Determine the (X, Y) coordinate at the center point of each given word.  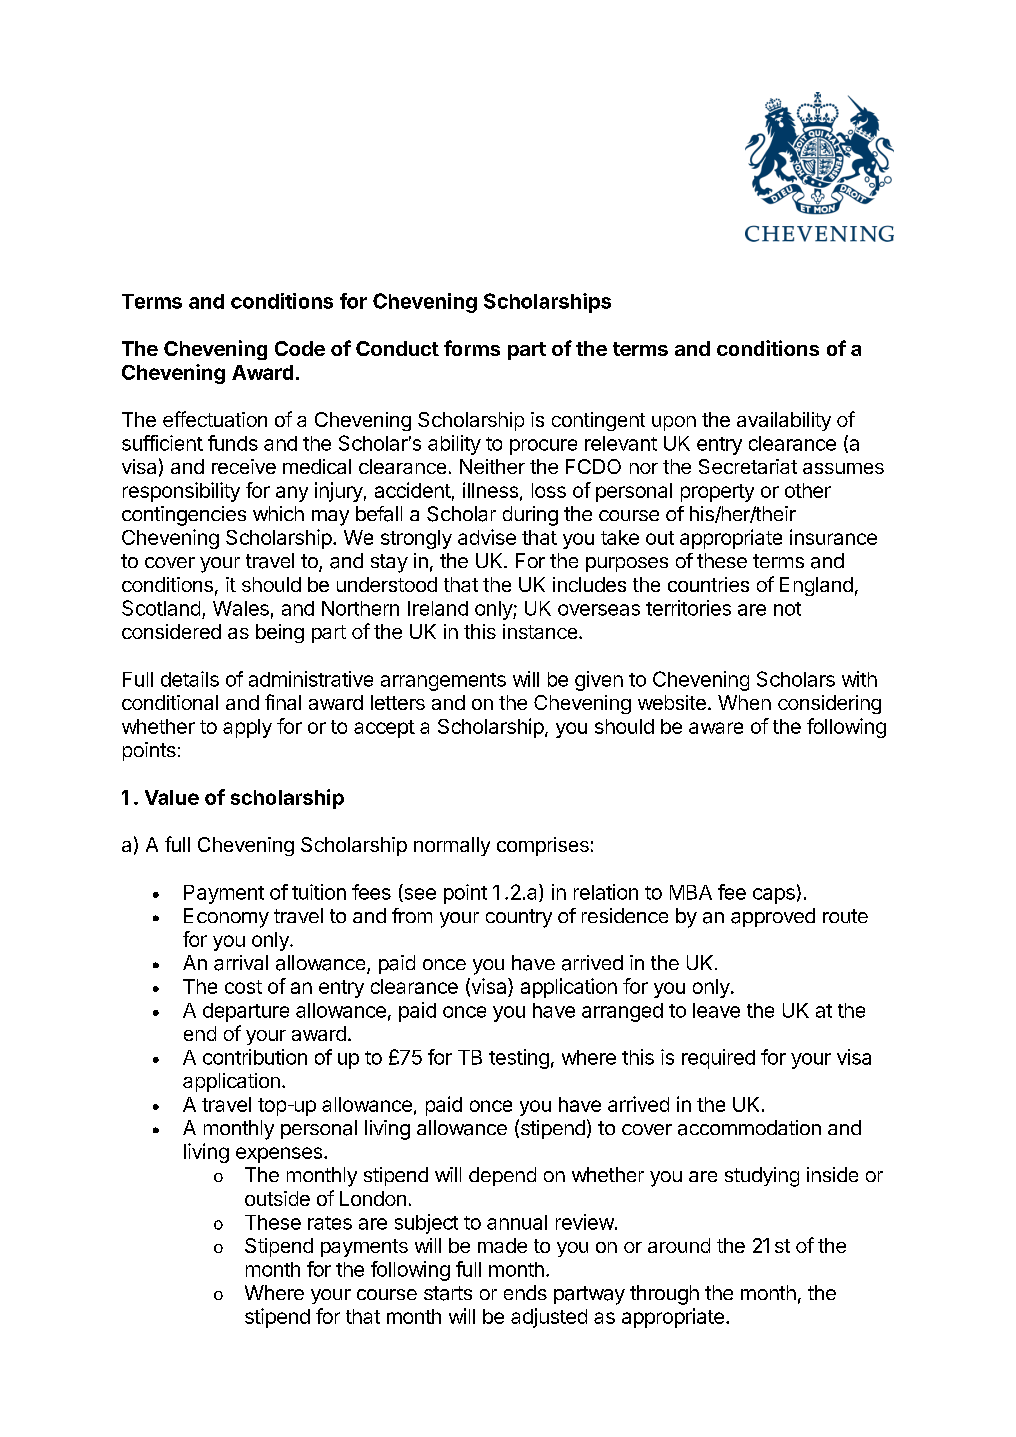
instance (541, 631)
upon (674, 423)
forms (472, 348)
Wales (241, 608)
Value (172, 797)
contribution (255, 1057)
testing (519, 1059)
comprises (543, 846)
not (787, 609)
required (718, 1059)
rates (330, 1223)
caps (774, 896)
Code (300, 348)
